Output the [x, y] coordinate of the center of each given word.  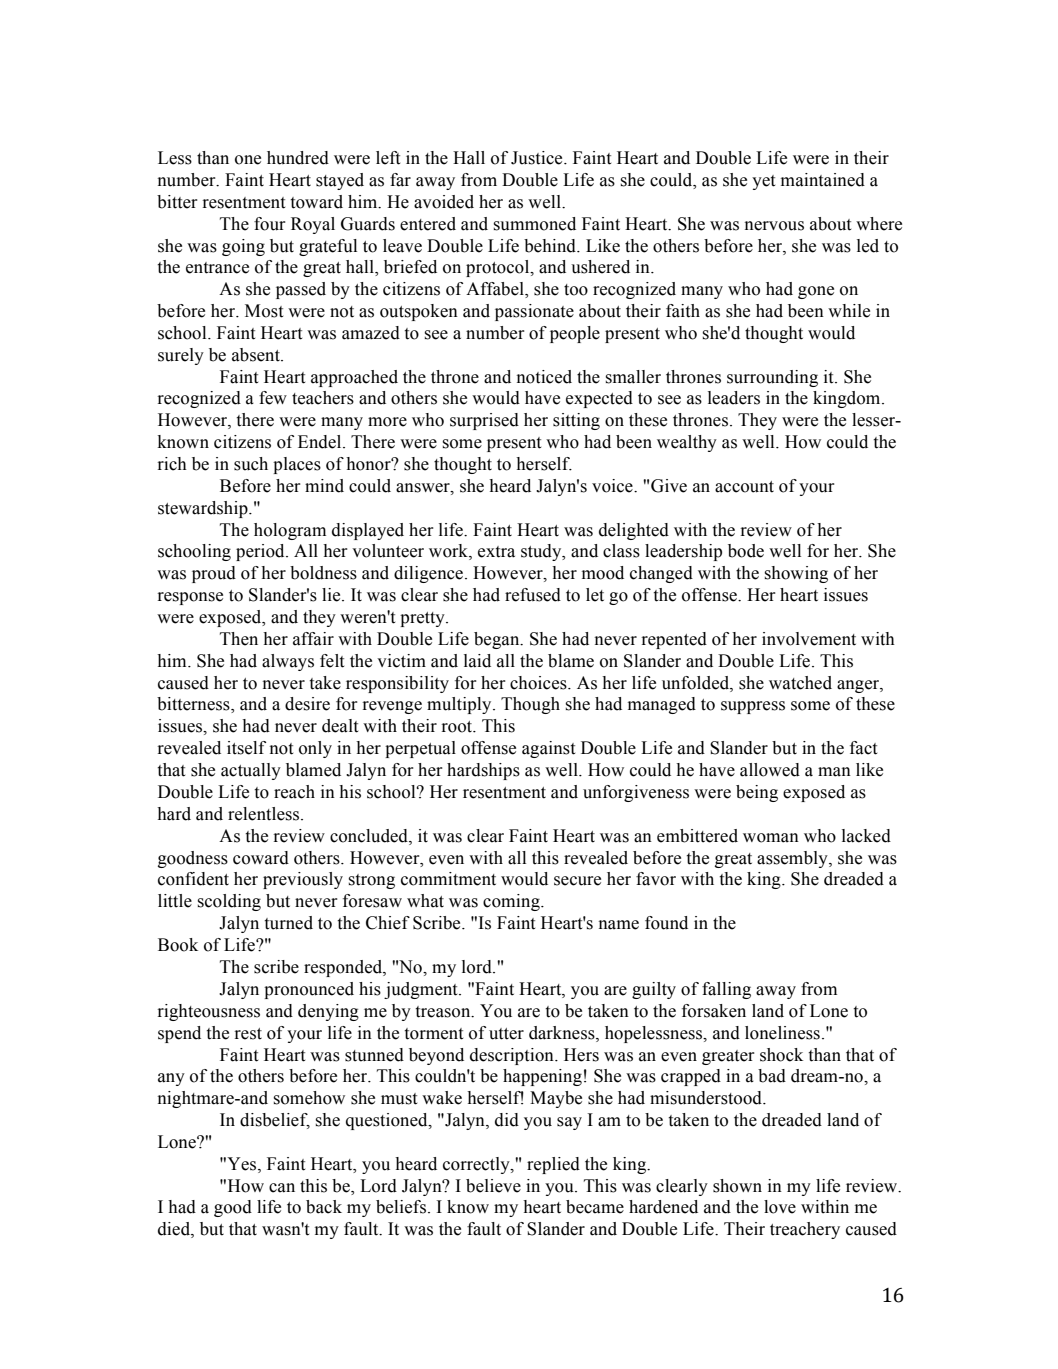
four [270, 224]
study [542, 552]
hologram [290, 531]
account [744, 487]
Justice [538, 158]
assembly [793, 859]
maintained [823, 180]
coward [261, 858]
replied [553, 1165]
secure [577, 881]
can [282, 1188]
